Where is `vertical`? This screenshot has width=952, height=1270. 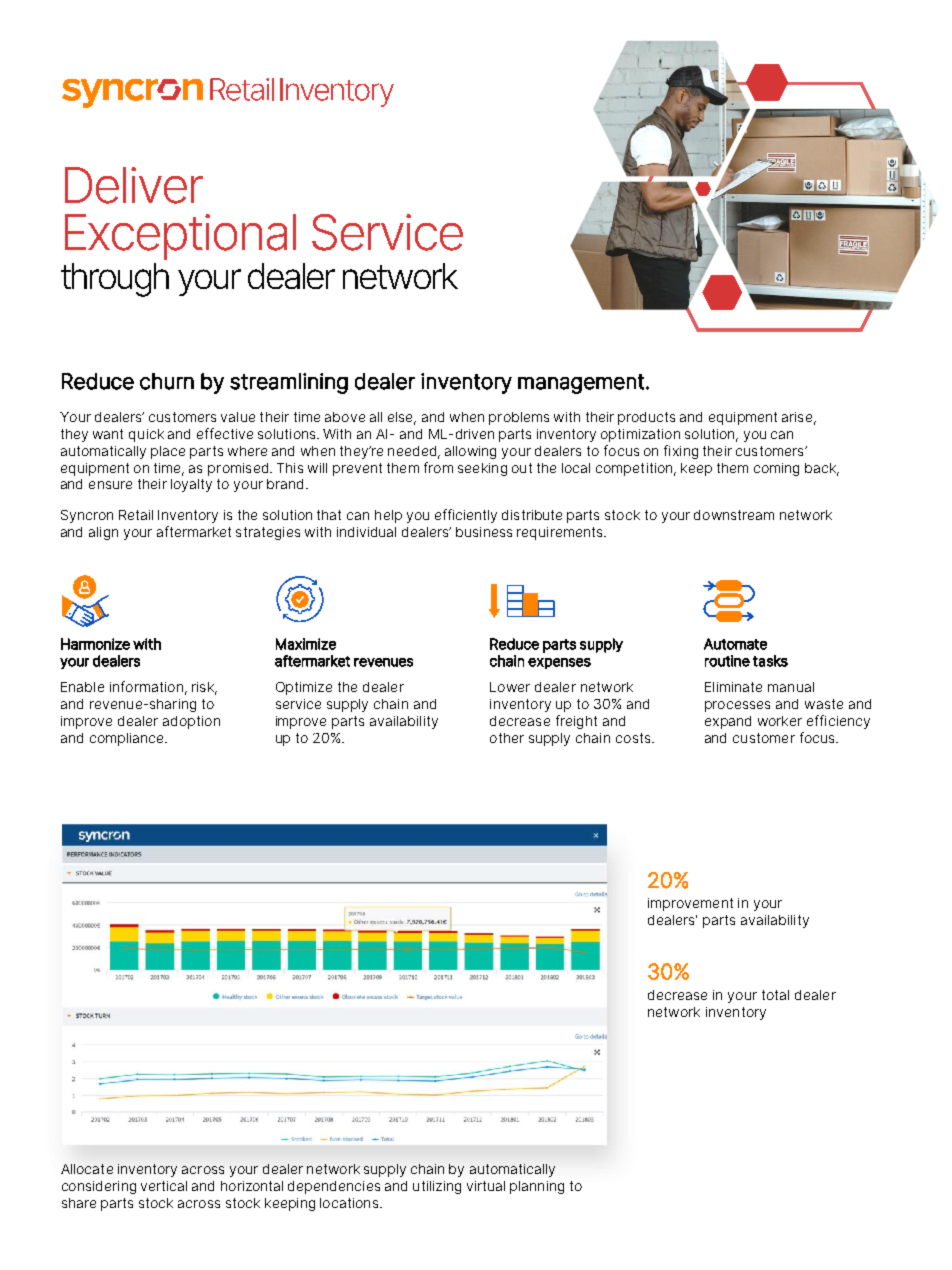
vertical is located at coordinates (164, 1186).
